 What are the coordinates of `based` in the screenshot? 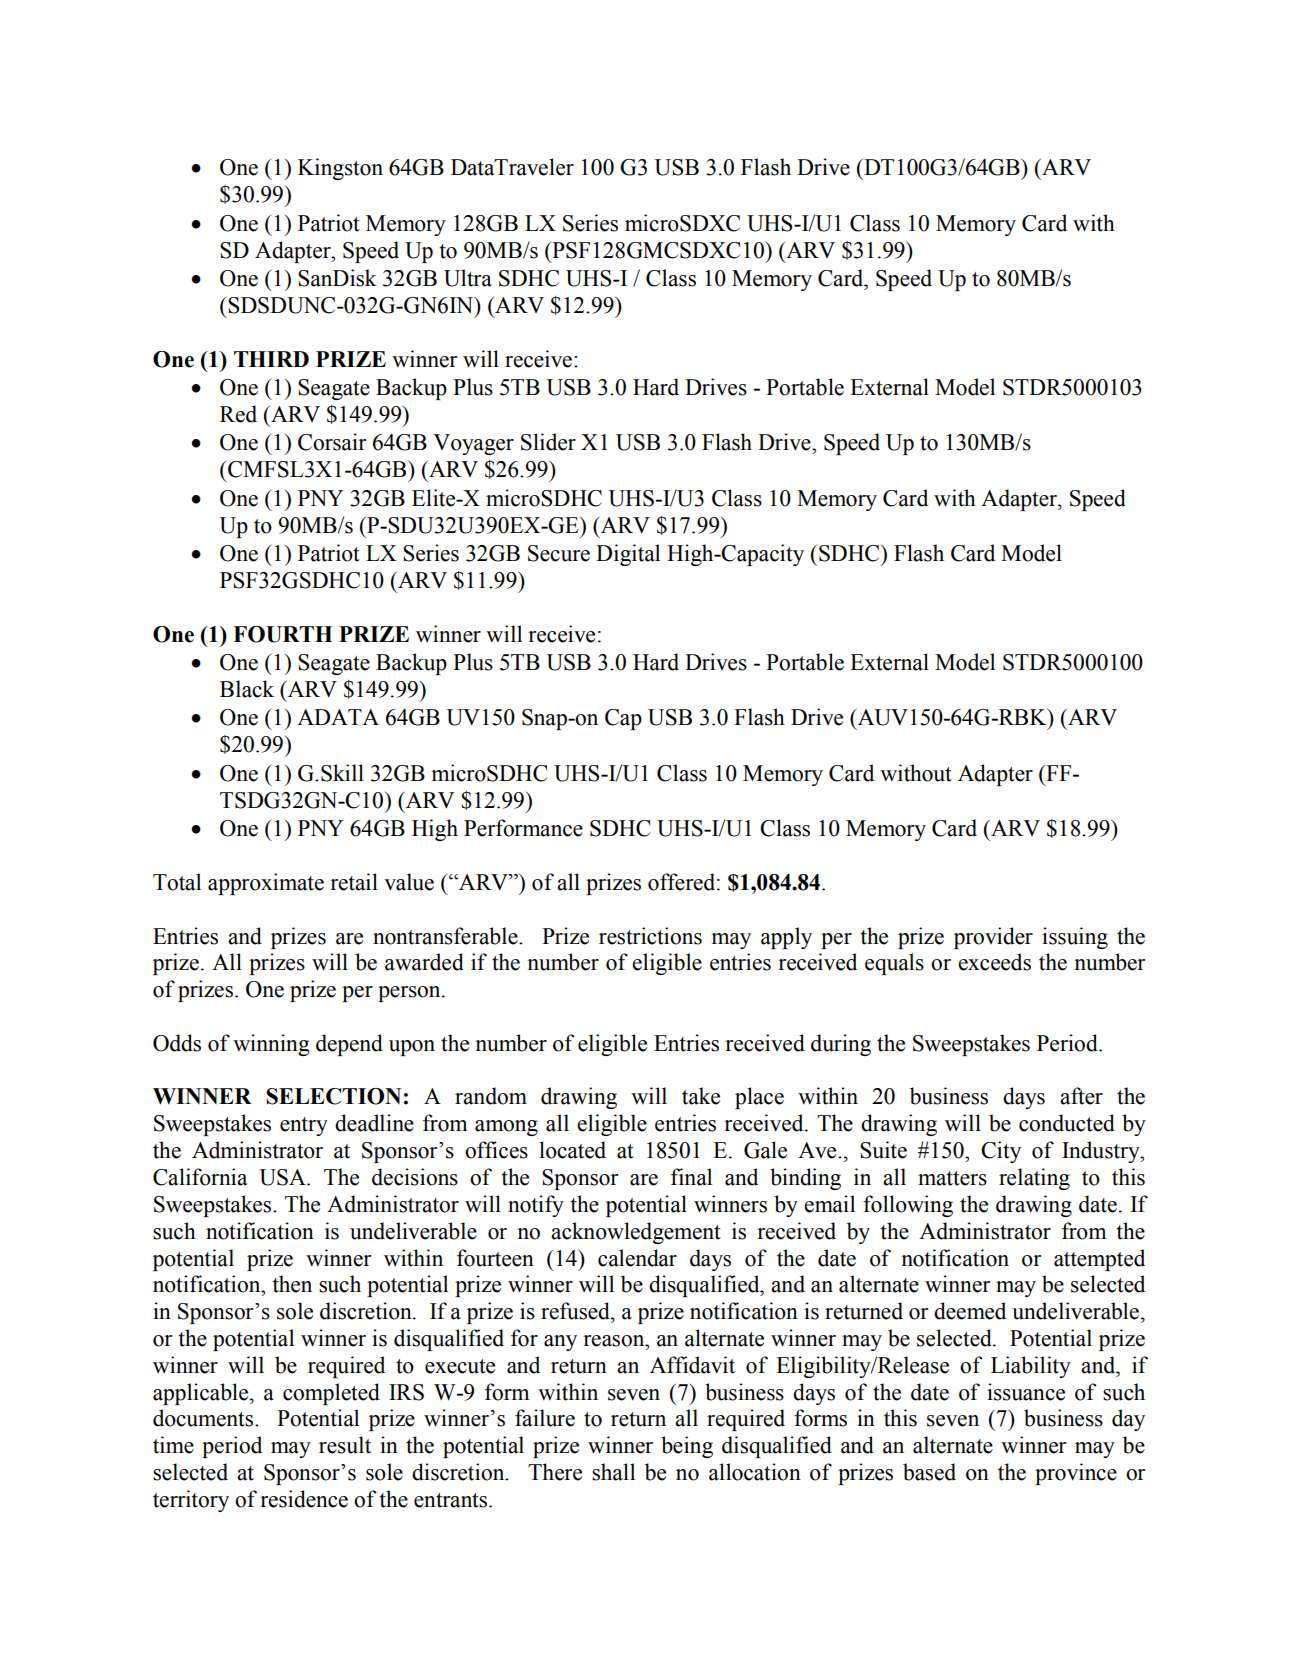 It's located at (929, 1472).
